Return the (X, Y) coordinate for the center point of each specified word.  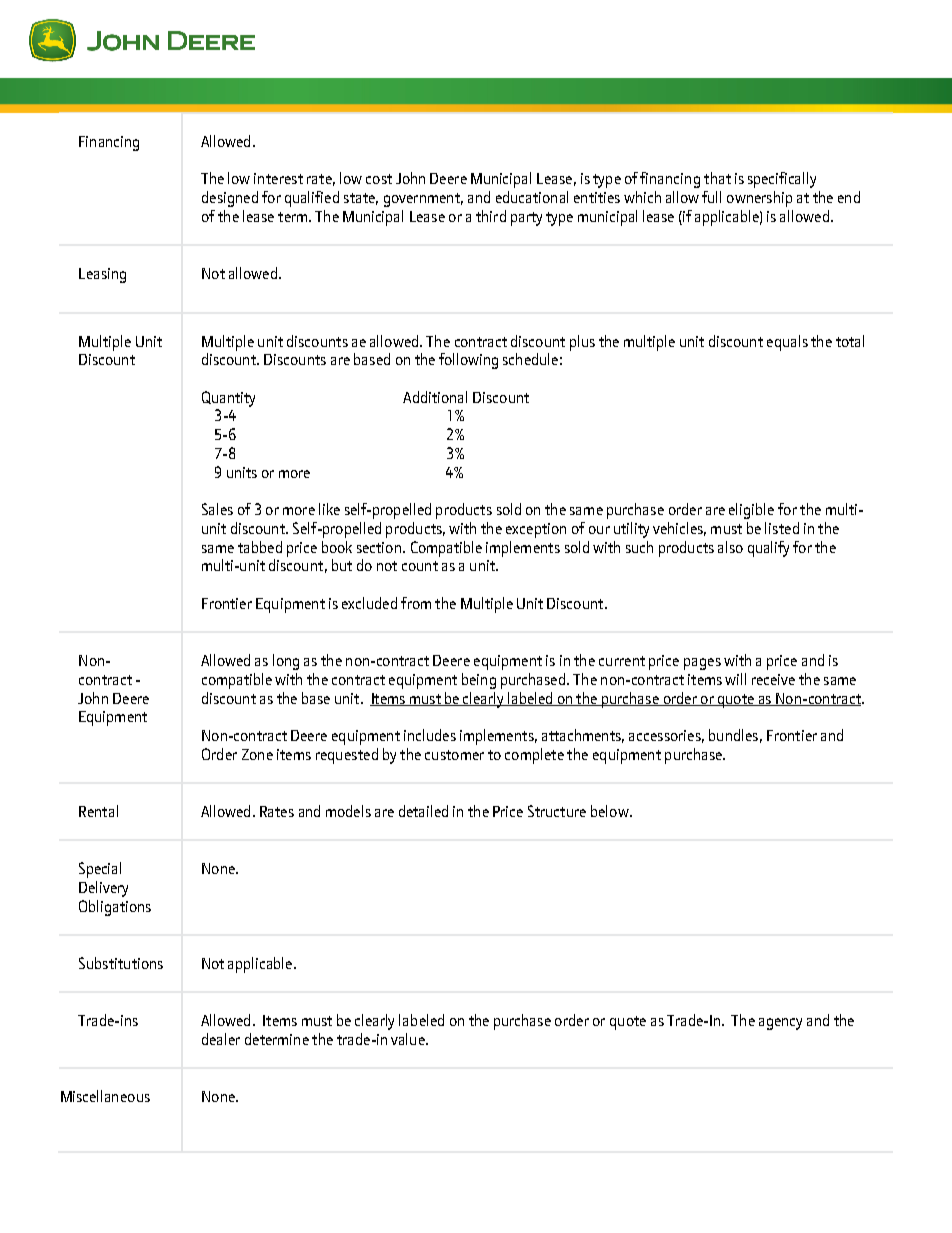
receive (773, 679)
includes (430, 735)
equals (787, 343)
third (491, 216)
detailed (423, 811)
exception (536, 530)
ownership (759, 199)
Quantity (228, 399)
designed (230, 199)
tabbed (260, 547)
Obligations (115, 908)
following (468, 361)
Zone (257, 754)
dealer (221, 1039)
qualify (768, 549)
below (611, 811)
